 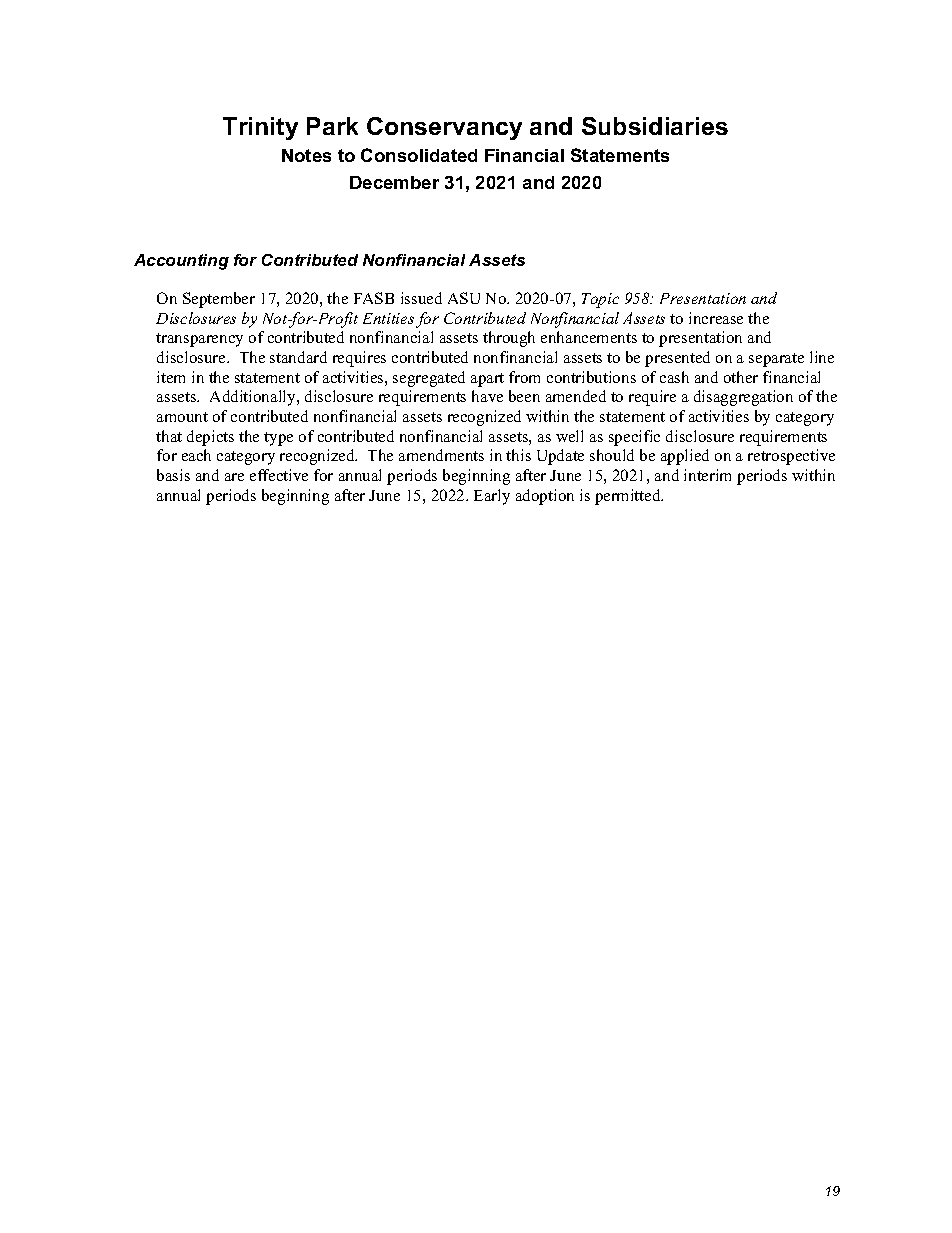 What do you see at coordinates (298, 357) in the screenshot?
I see `standard` at bounding box center [298, 357].
